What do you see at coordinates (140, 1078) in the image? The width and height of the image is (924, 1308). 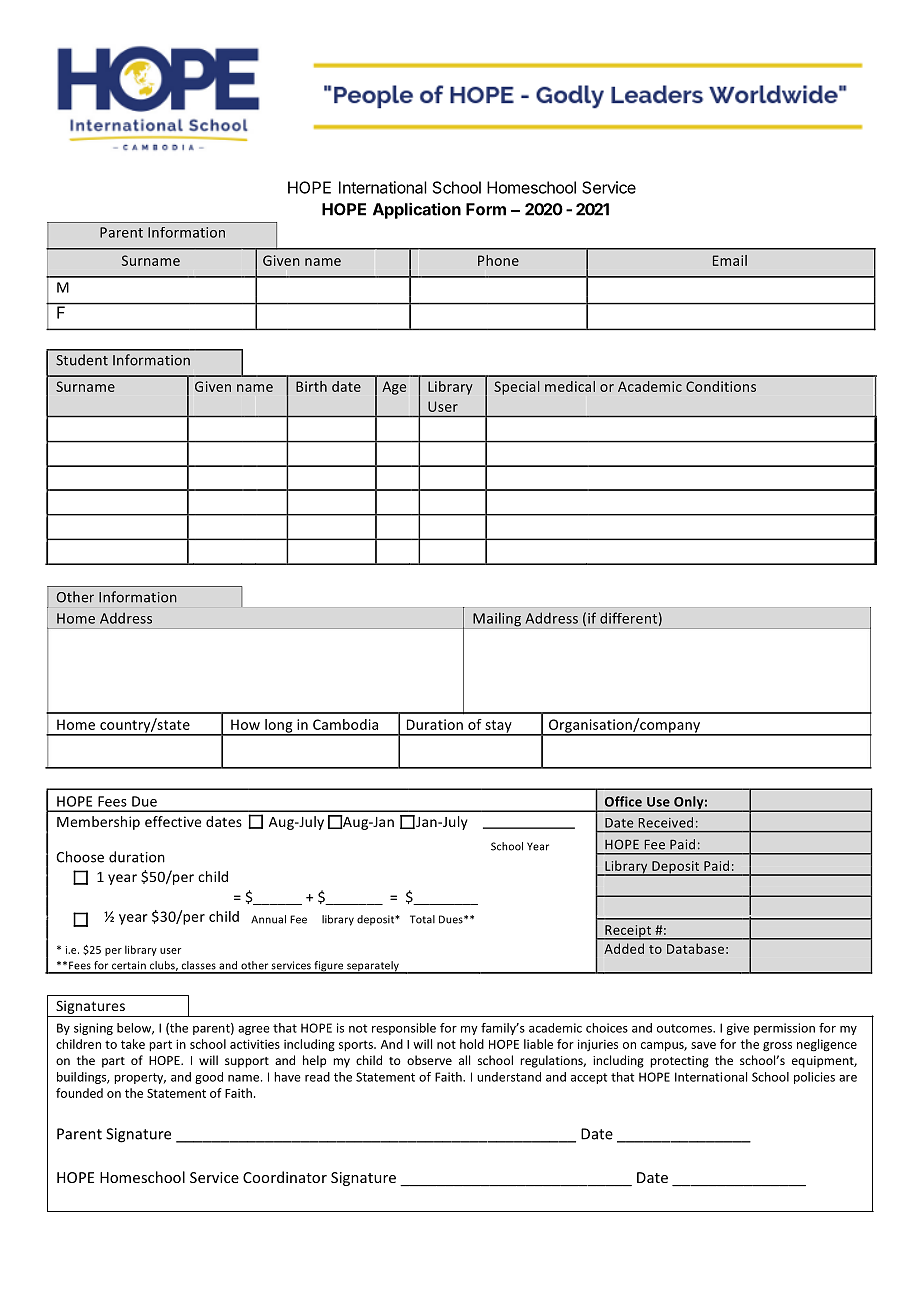 I see `property` at bounding box center [140, 1078].
